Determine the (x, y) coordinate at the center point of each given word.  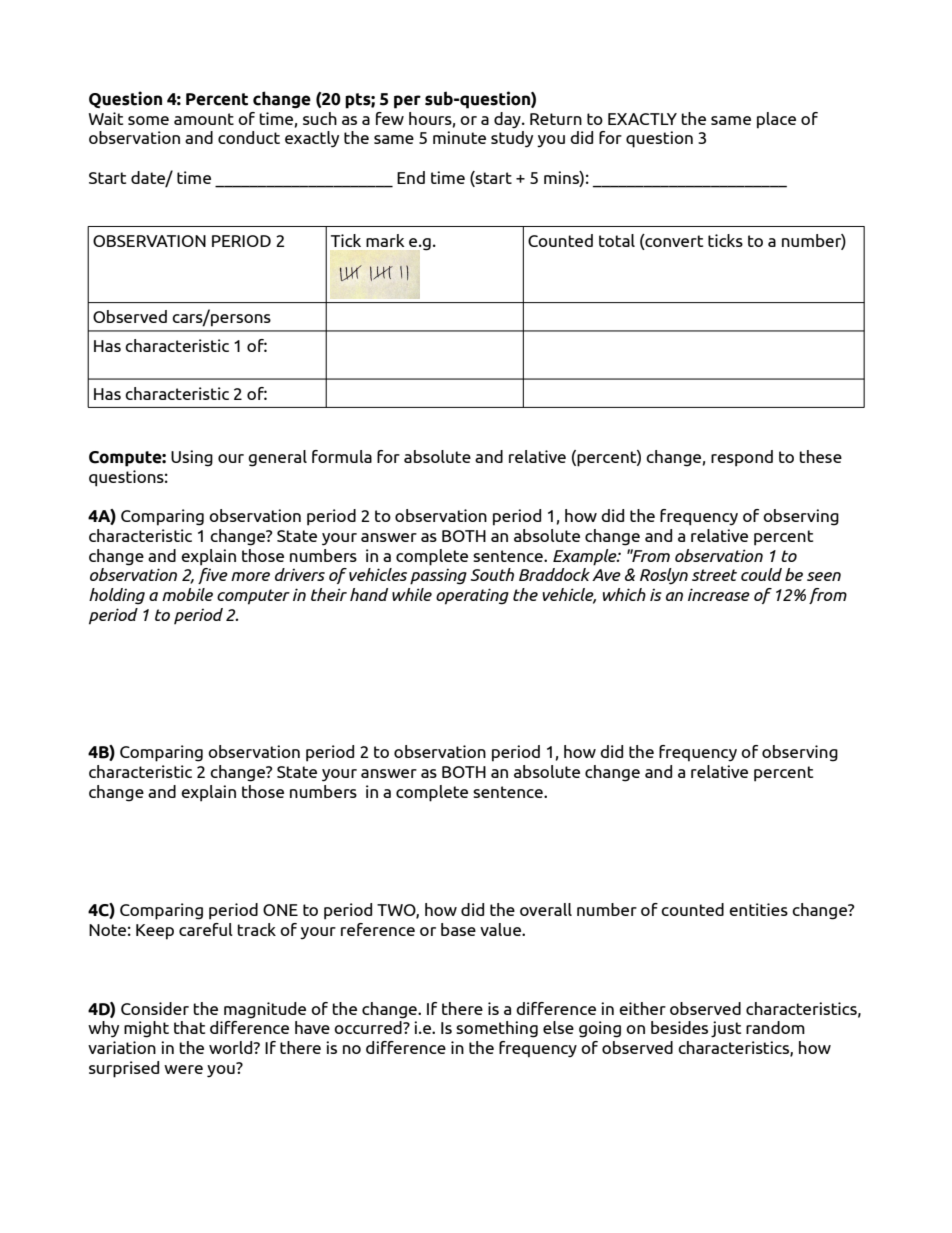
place (776, 120)
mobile (187, 594)
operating (472, 596)
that (189, 1027)
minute (459, 137)
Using (192, 458)
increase (719, 594)
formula (342, 456)
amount (204, 119)
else (558, 1027)
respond (742, 458)
